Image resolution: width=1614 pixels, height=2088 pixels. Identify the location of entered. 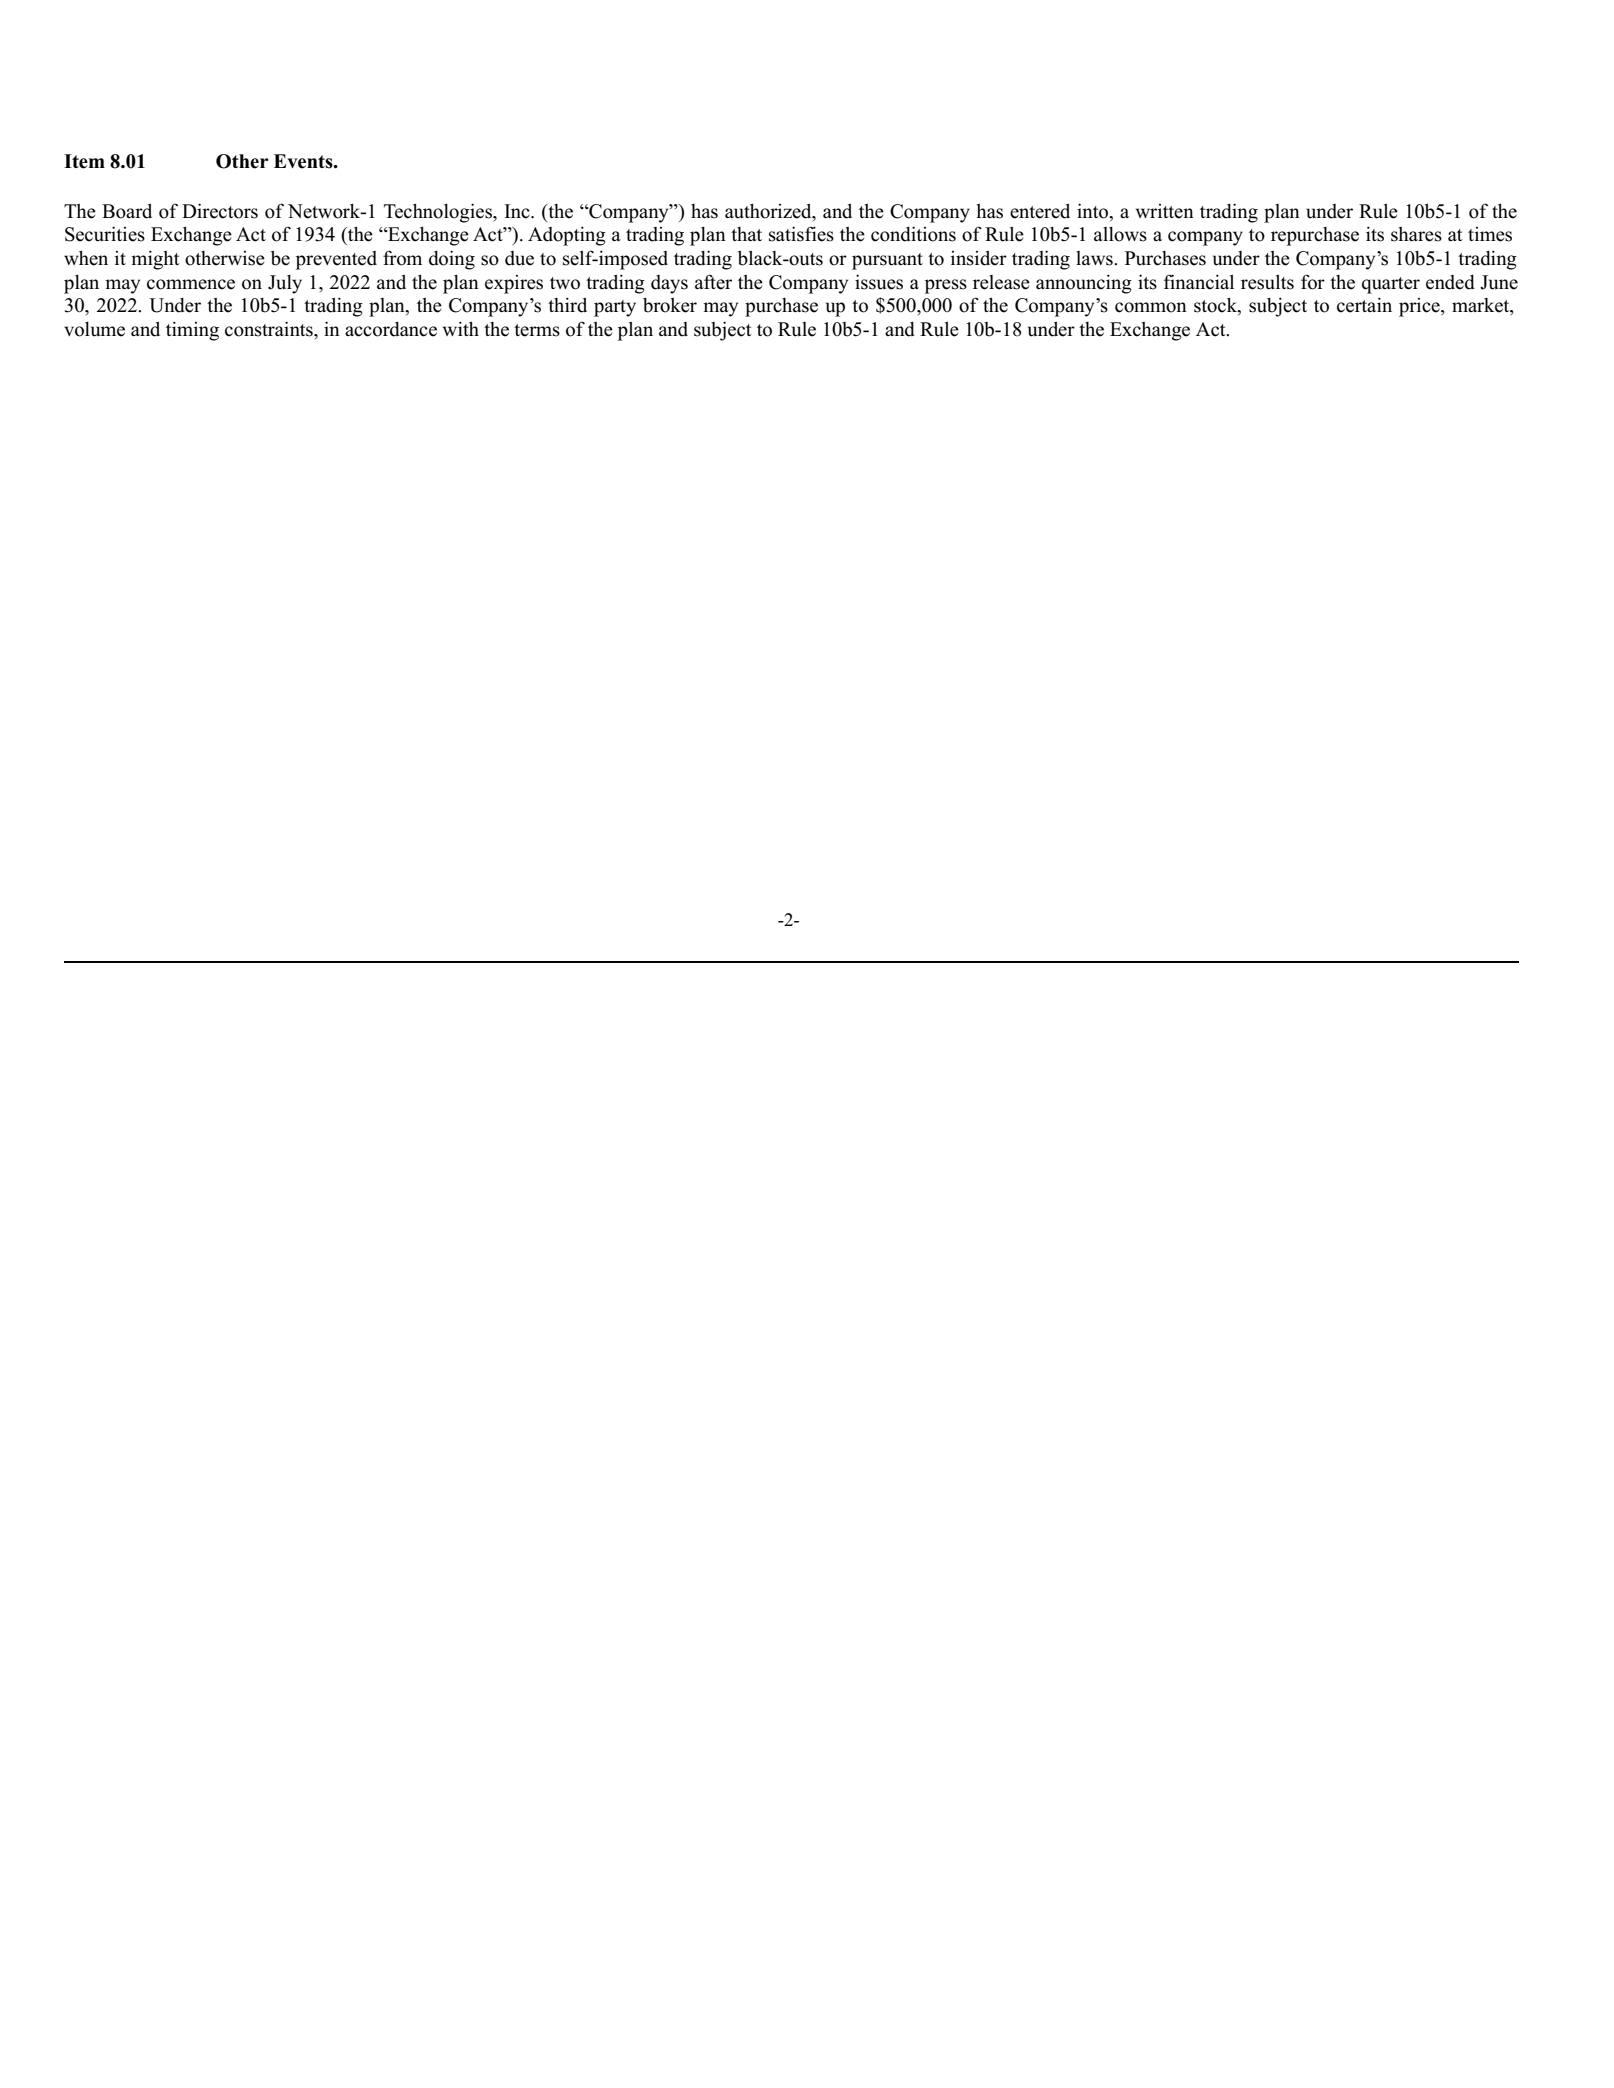
(1040, 211).
